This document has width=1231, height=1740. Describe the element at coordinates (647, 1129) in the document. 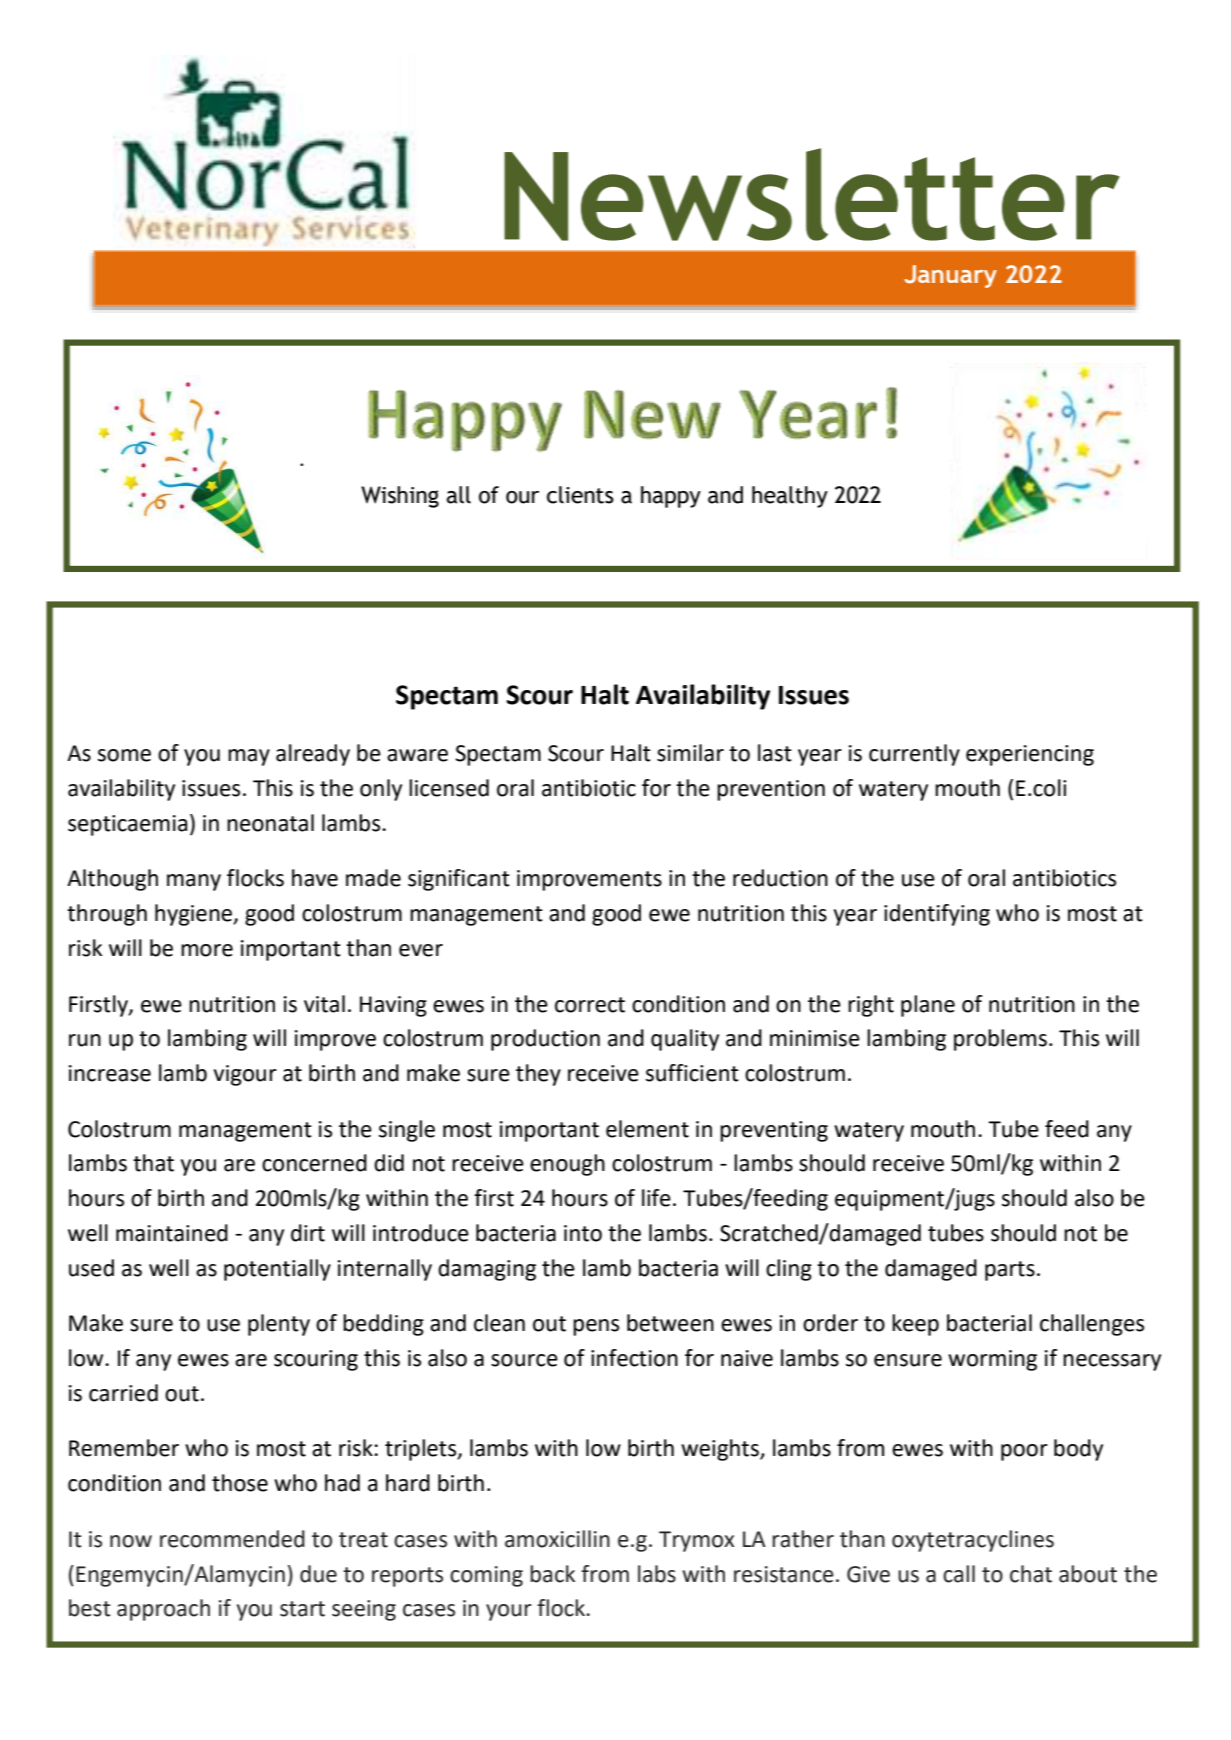

I see `element` at that location.
